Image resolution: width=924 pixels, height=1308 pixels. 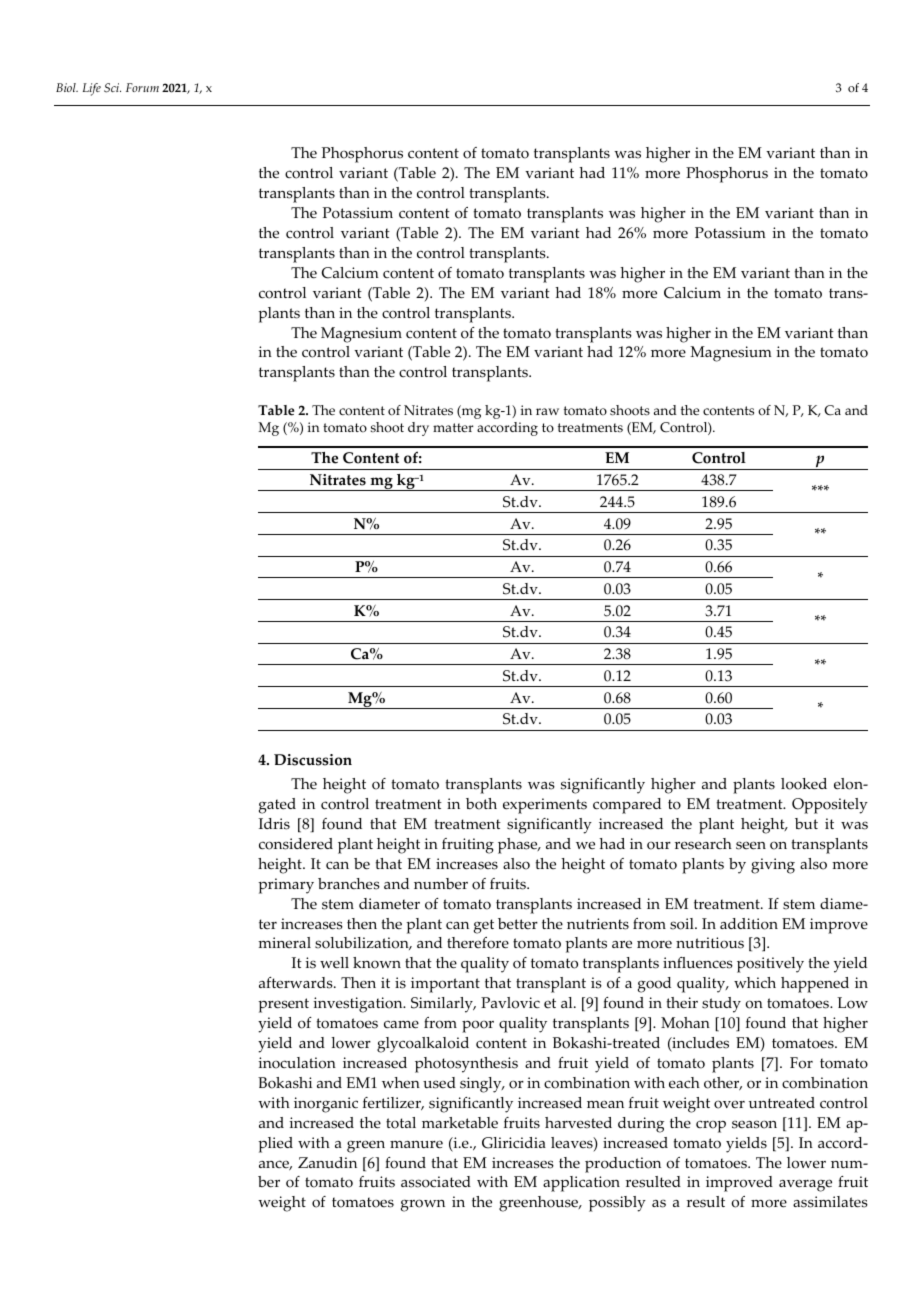 I want to click on Forum, so click(x=142, y=87).
